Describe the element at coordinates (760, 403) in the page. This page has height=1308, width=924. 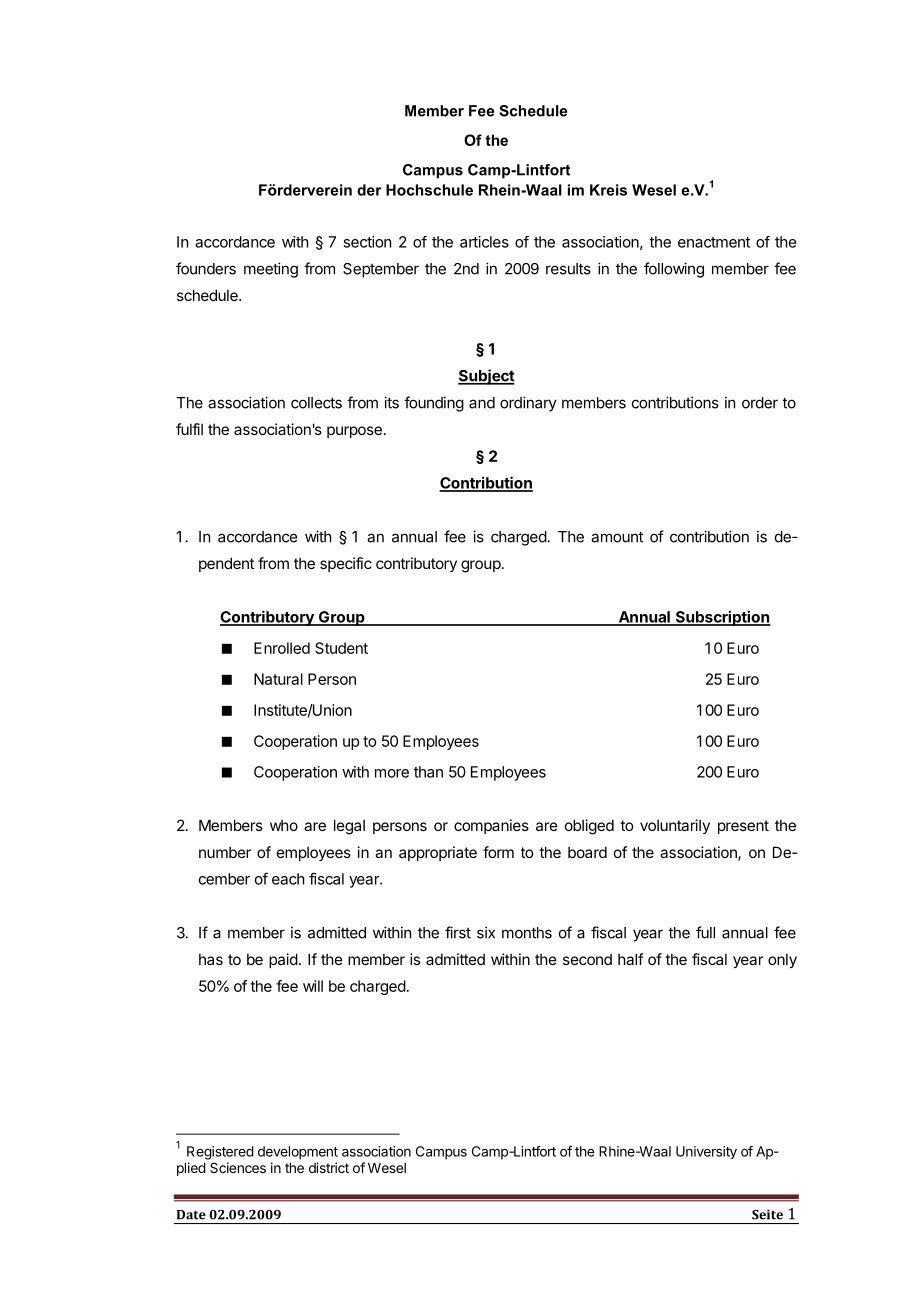
I see `order` at that location.
